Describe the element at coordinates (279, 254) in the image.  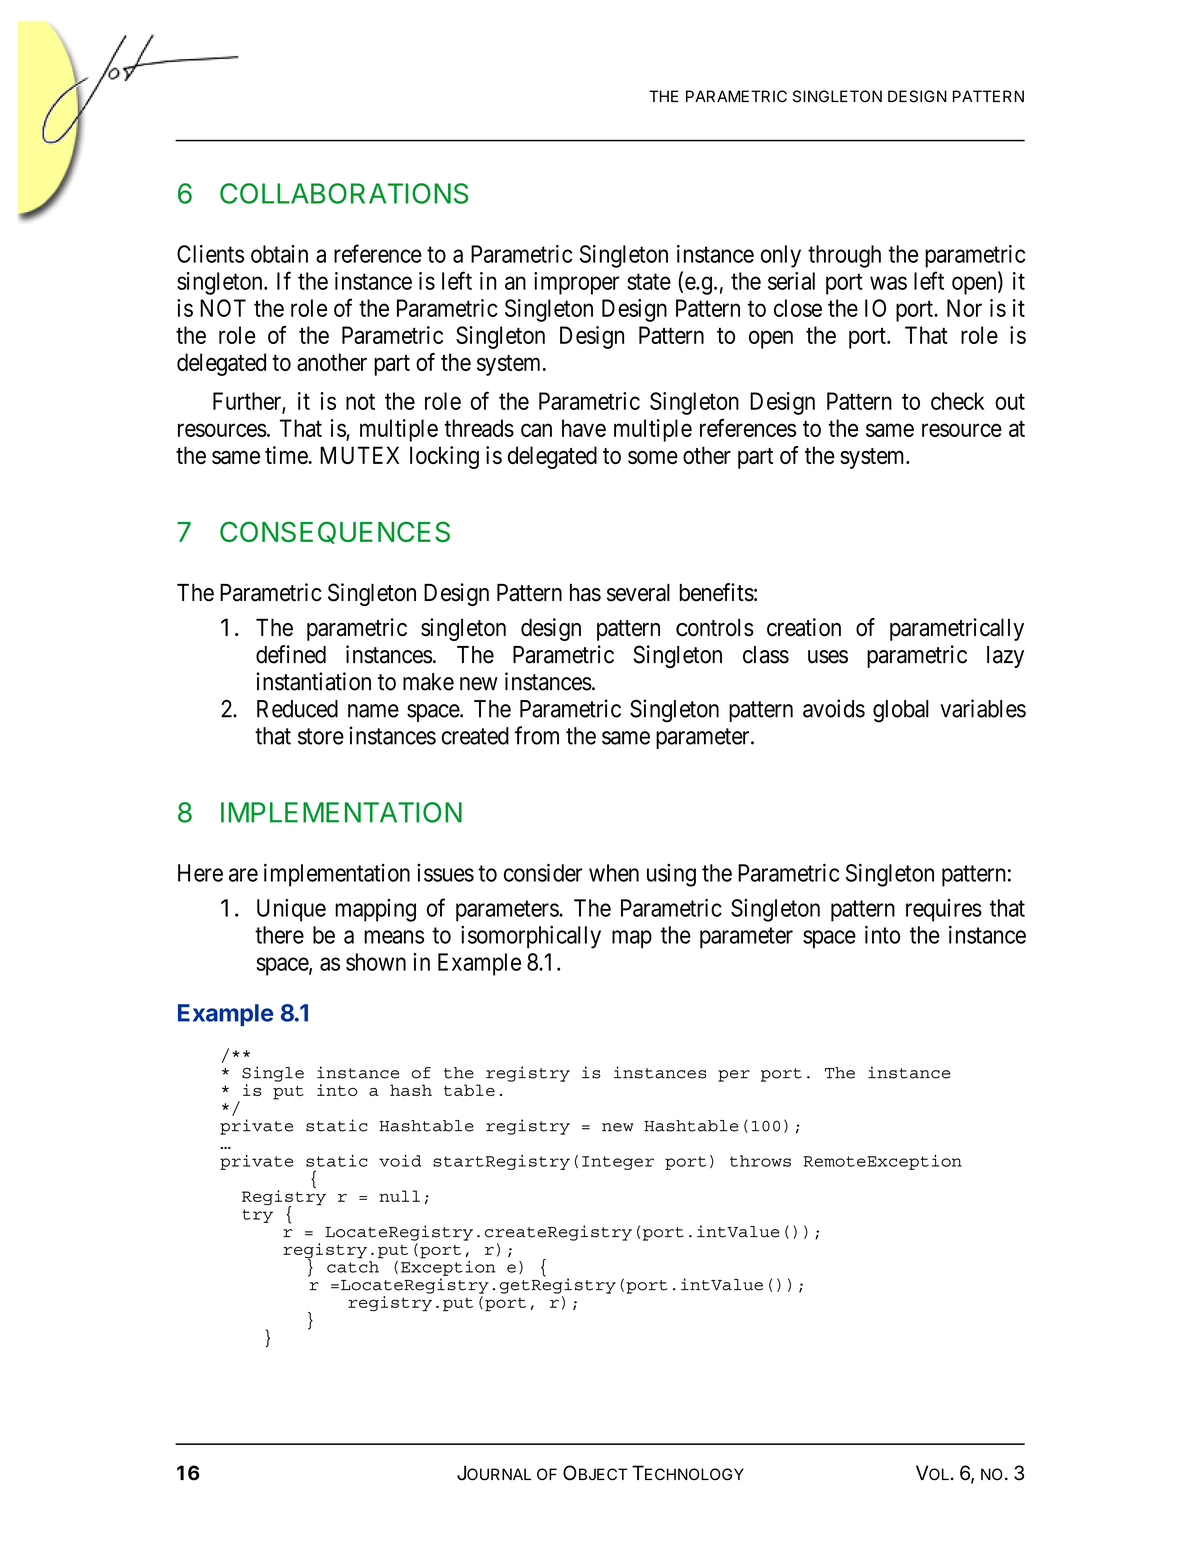
I see `obtain` at that location.
